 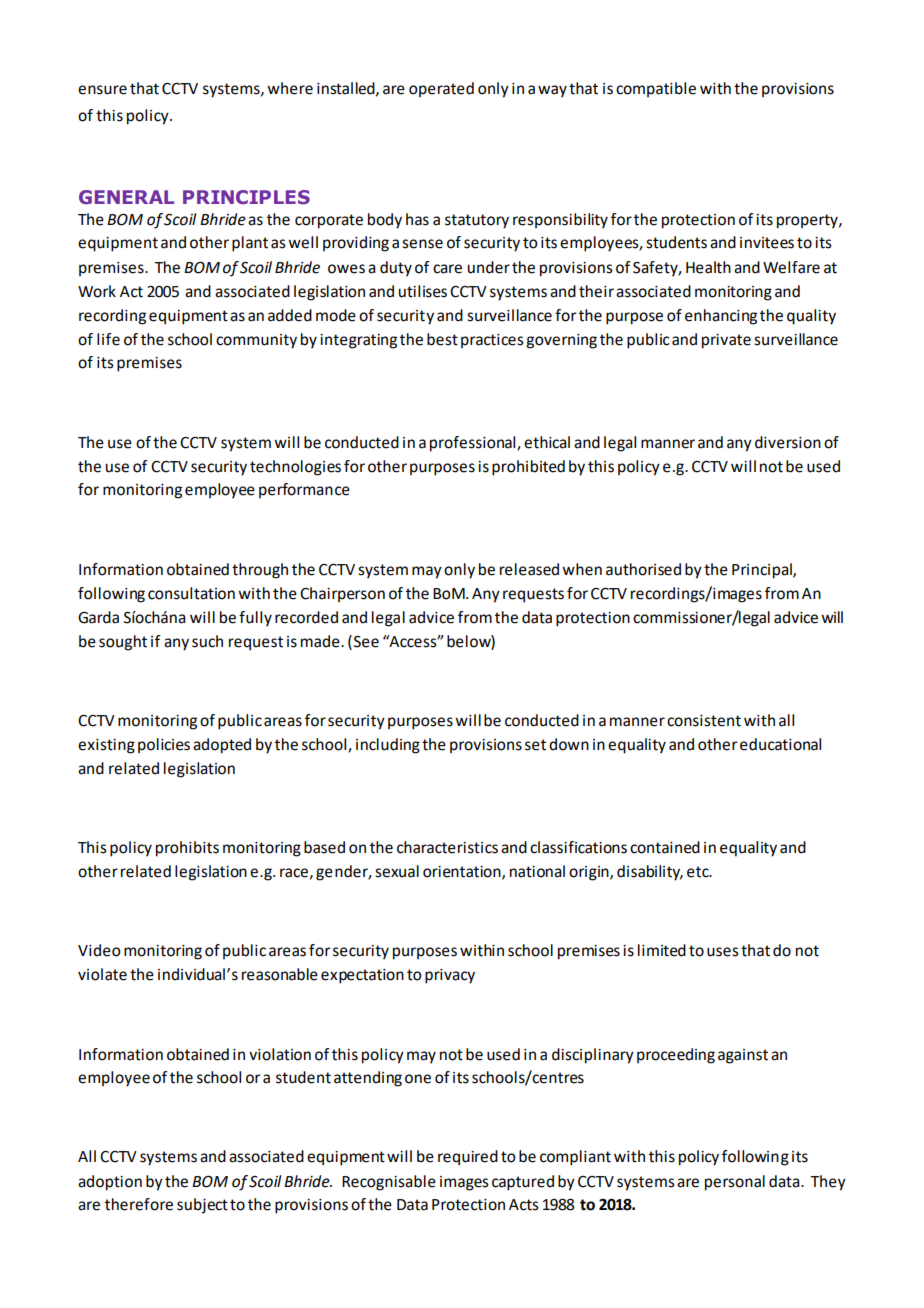 What do you see at coordinates (295, 468) in the page?
I see `technologies` at bounding box center [295, 468].
